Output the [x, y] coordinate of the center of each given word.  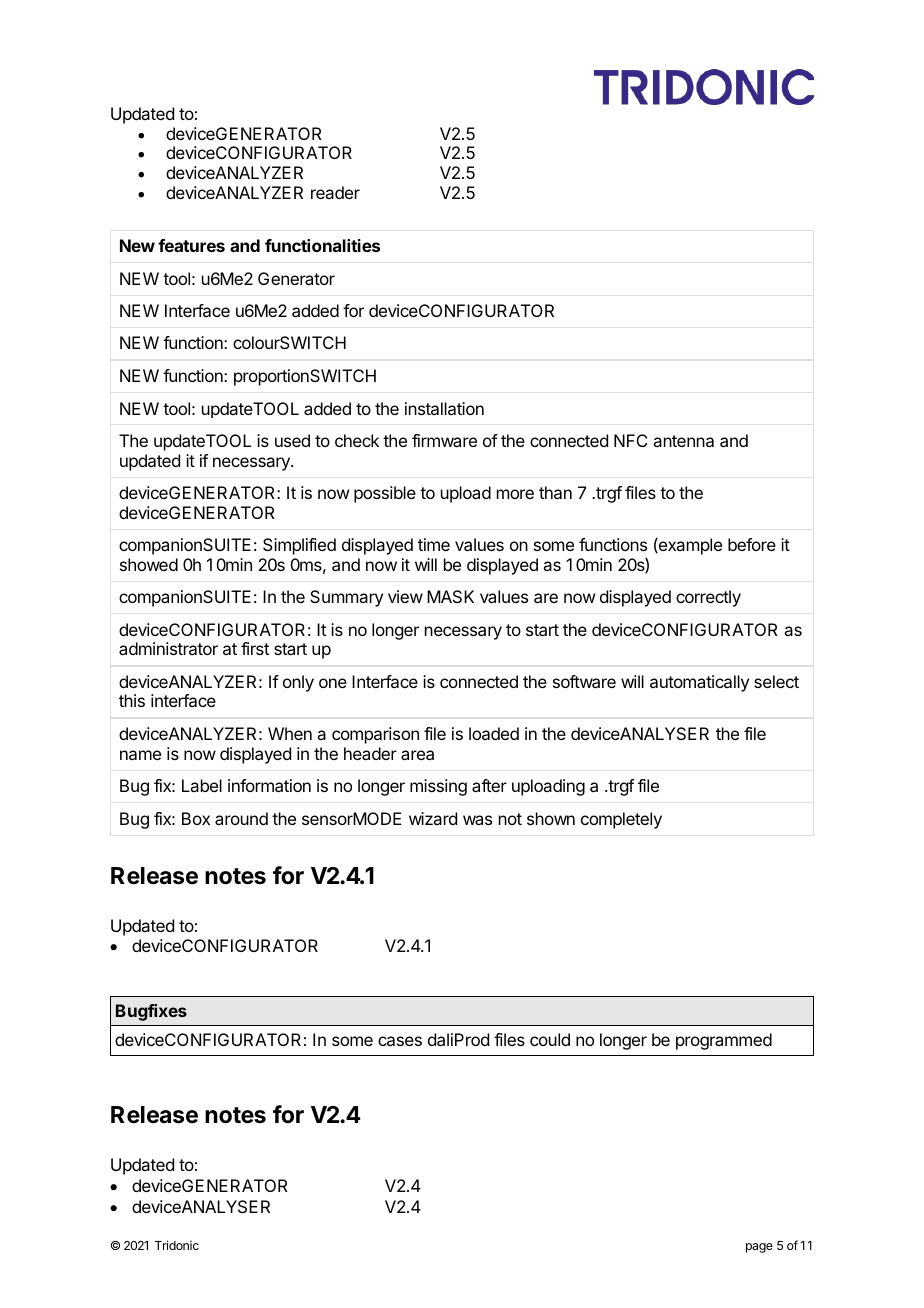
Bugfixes [151, 1012]
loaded [494, 733]
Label [202, 785]
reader [335, 192]
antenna [683, 441]
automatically [699, 683]
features [191, 245]
